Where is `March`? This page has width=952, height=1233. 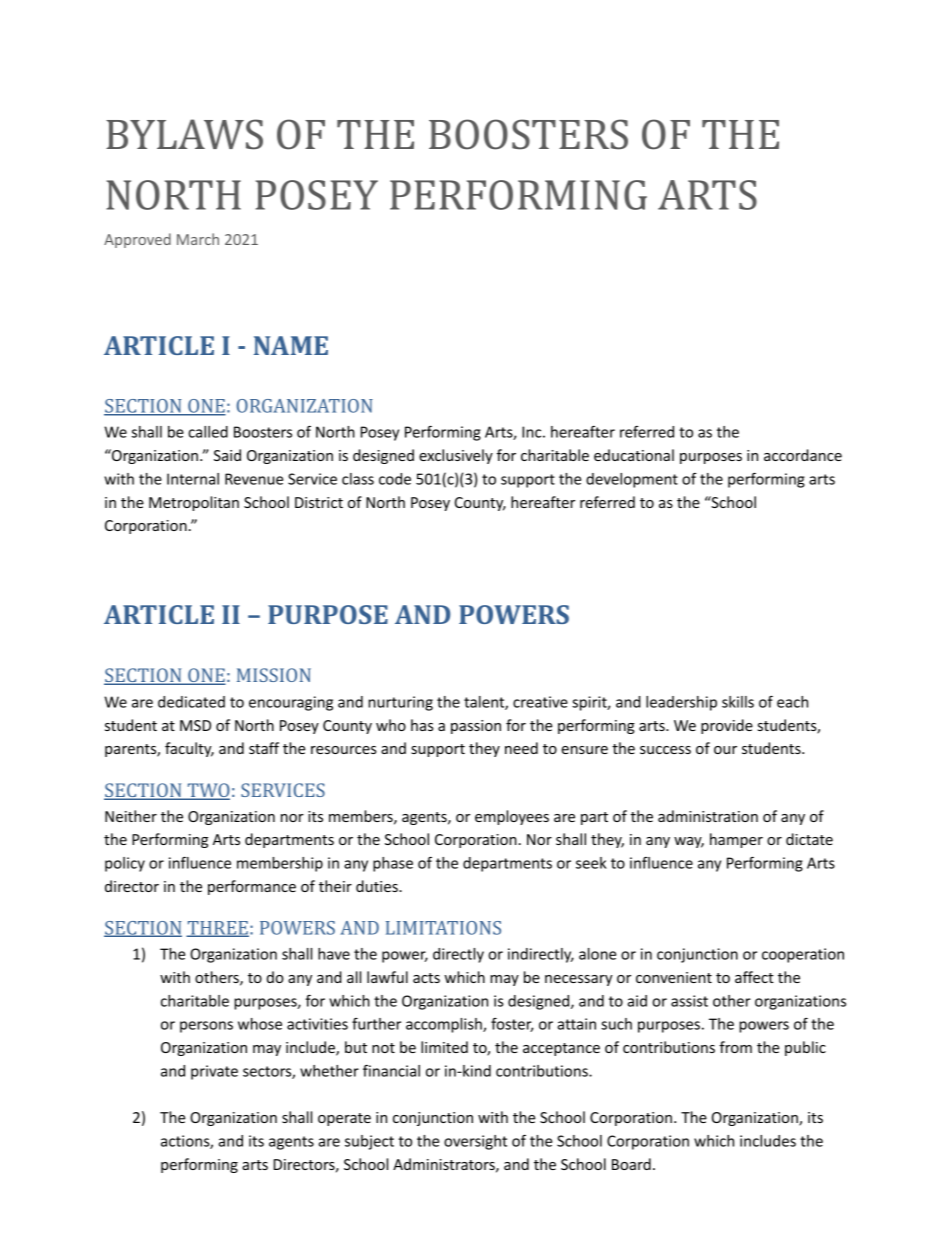 March is located at coordinates (198, 239).
